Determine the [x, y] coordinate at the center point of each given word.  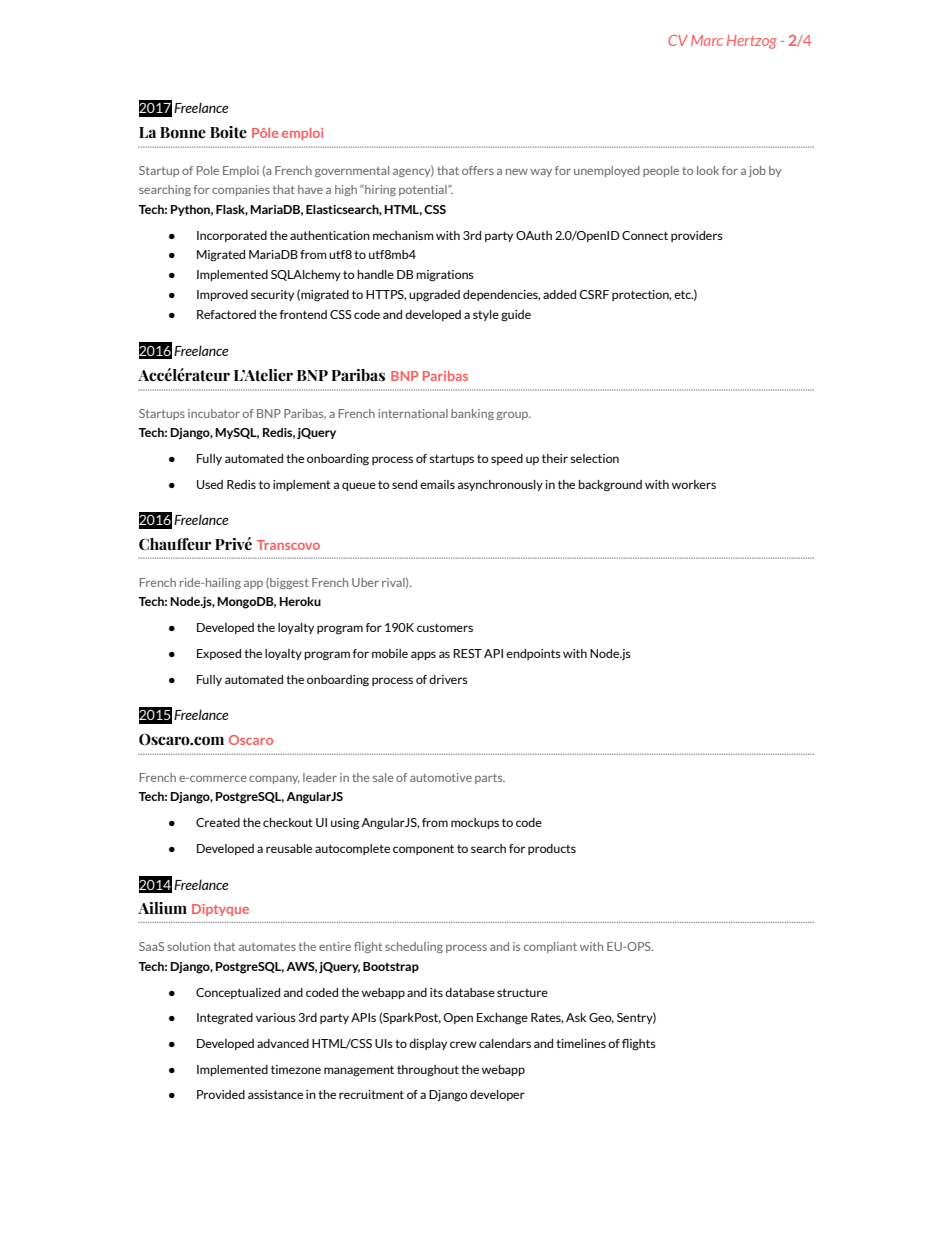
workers [694, 484]
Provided [221, 1094]
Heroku [300, 601]
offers [478, 170]
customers [445, 627]
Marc [707, 40]
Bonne [183, 133]
